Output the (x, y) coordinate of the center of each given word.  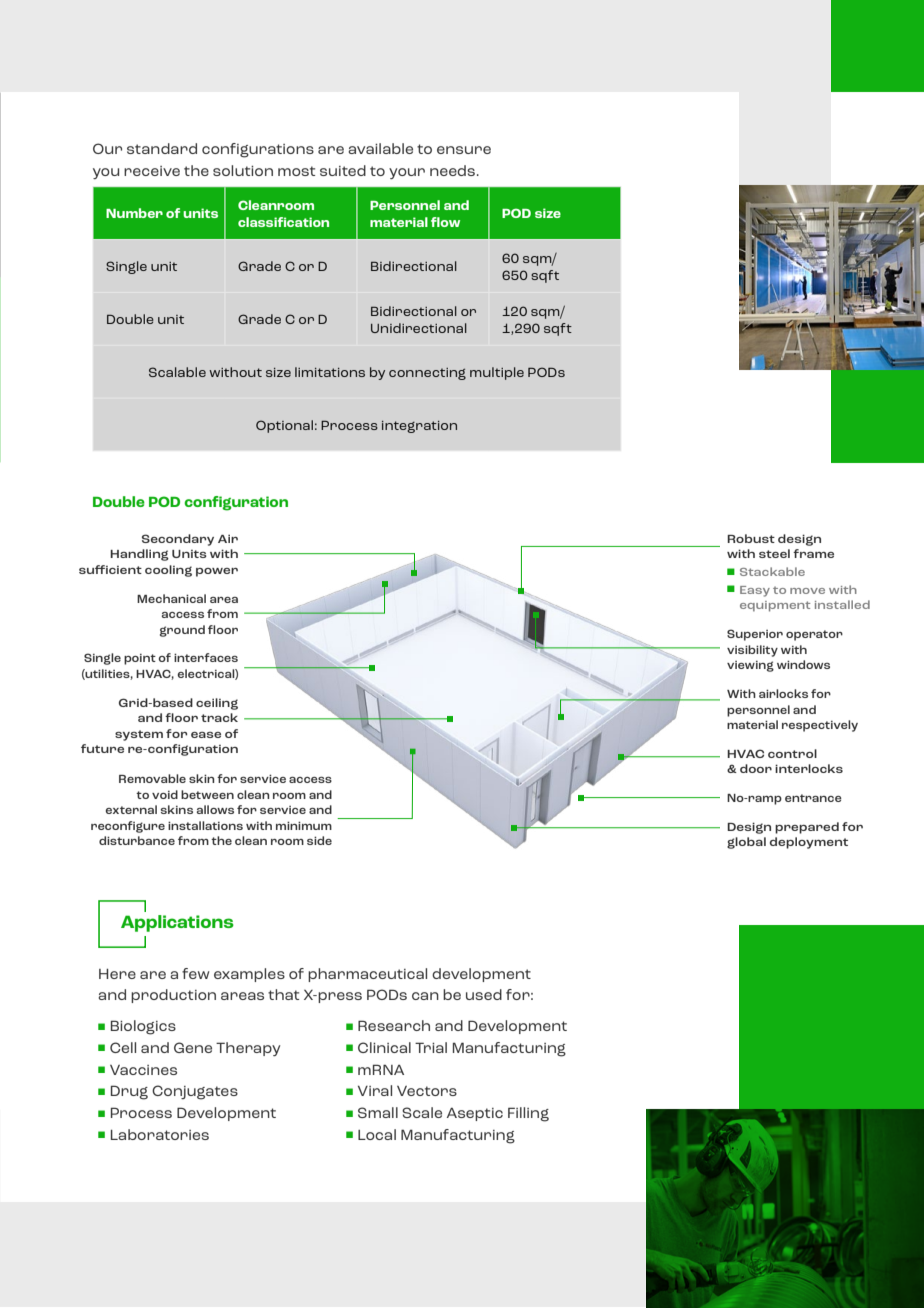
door (756, 768)
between (207, 794)
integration (419, 427)
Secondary (178, 540)
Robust (751, 538)
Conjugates (195, 1092)
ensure (464, 150)
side (319, 840)
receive (152, 171)
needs (454, 170)
